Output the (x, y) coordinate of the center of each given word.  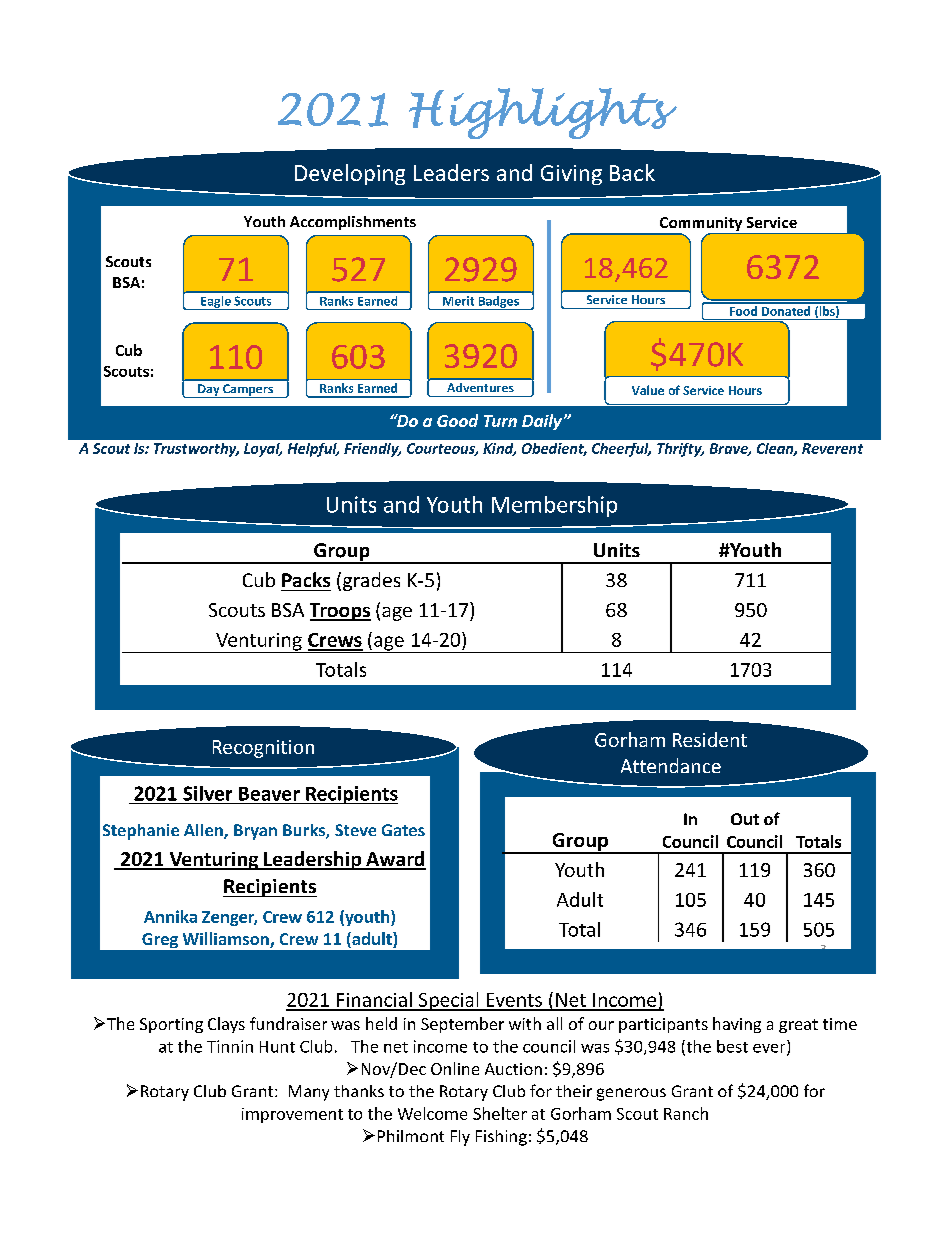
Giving (571, 175)
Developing (350, 174)
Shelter (500, 1113)
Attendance (671, 765)
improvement (292, 1115)
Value (648, 390)
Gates (403, 830)
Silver (207, 793)
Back (632, 172)
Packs (306, 579)
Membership (554, 506)
